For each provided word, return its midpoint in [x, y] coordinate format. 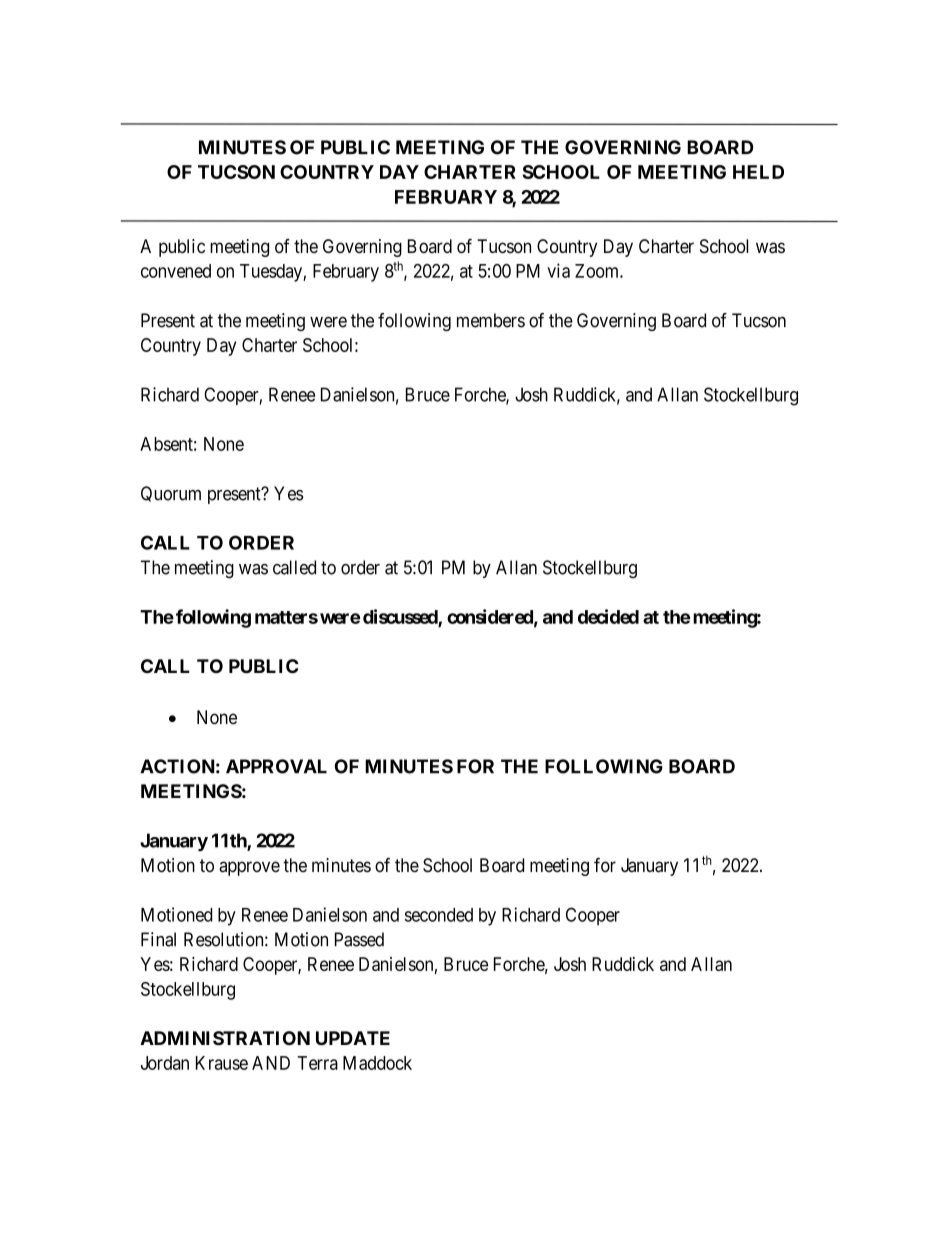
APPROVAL [276, 766]
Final [158, 939]
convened [176, 271]
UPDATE [353, 1038]
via [558, 270]
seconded [439, 915]
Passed [359, 939]
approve [249, 868]
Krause [222, 1063]
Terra [318, 1063]
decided [608, 616]
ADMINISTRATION [225, 1038]
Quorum [171, 494]
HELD [758, 172]
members [491, 320]
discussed [401, 617]
